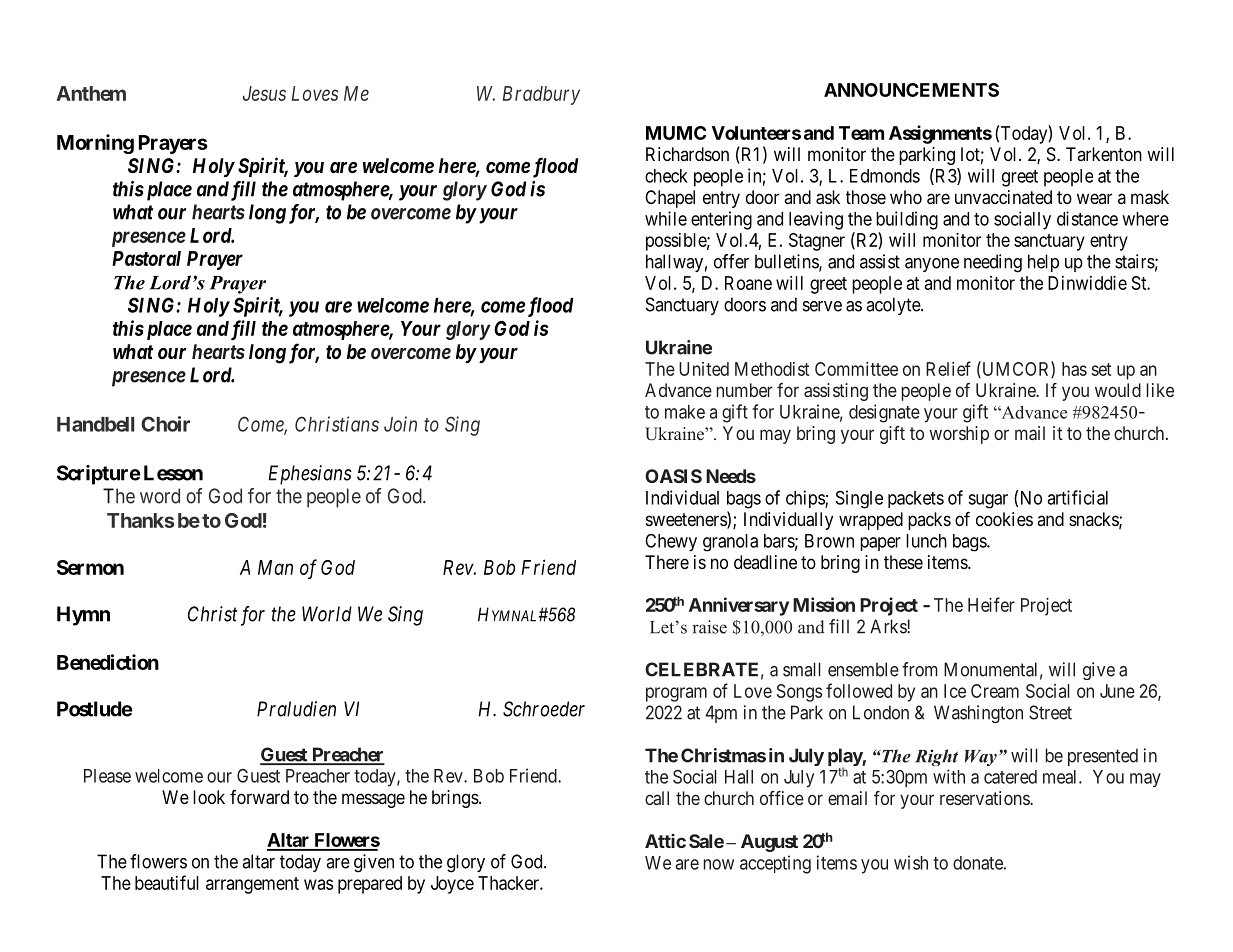 This document has height=952, width=1233. What do you see at coordinates (676, 694) in the document?
I see `program` at bounding box center [676, 694].
